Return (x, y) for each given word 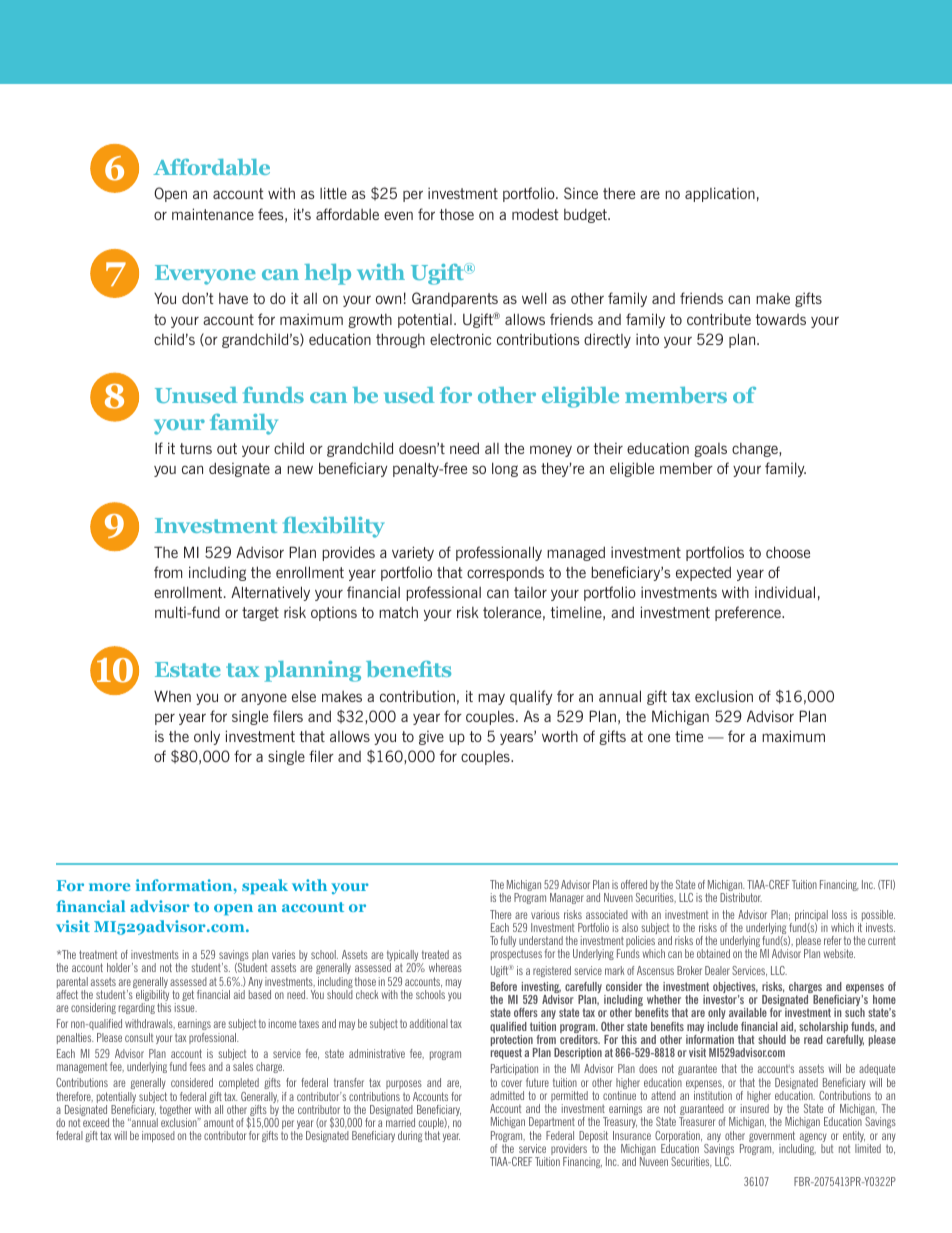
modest (535, 214)
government (772, 1138)
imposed (158, 1136)
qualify (531, 697)
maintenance (213, 214)
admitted (507, 1095)
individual (785, 592)
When (172, 696)
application (720, 194)
